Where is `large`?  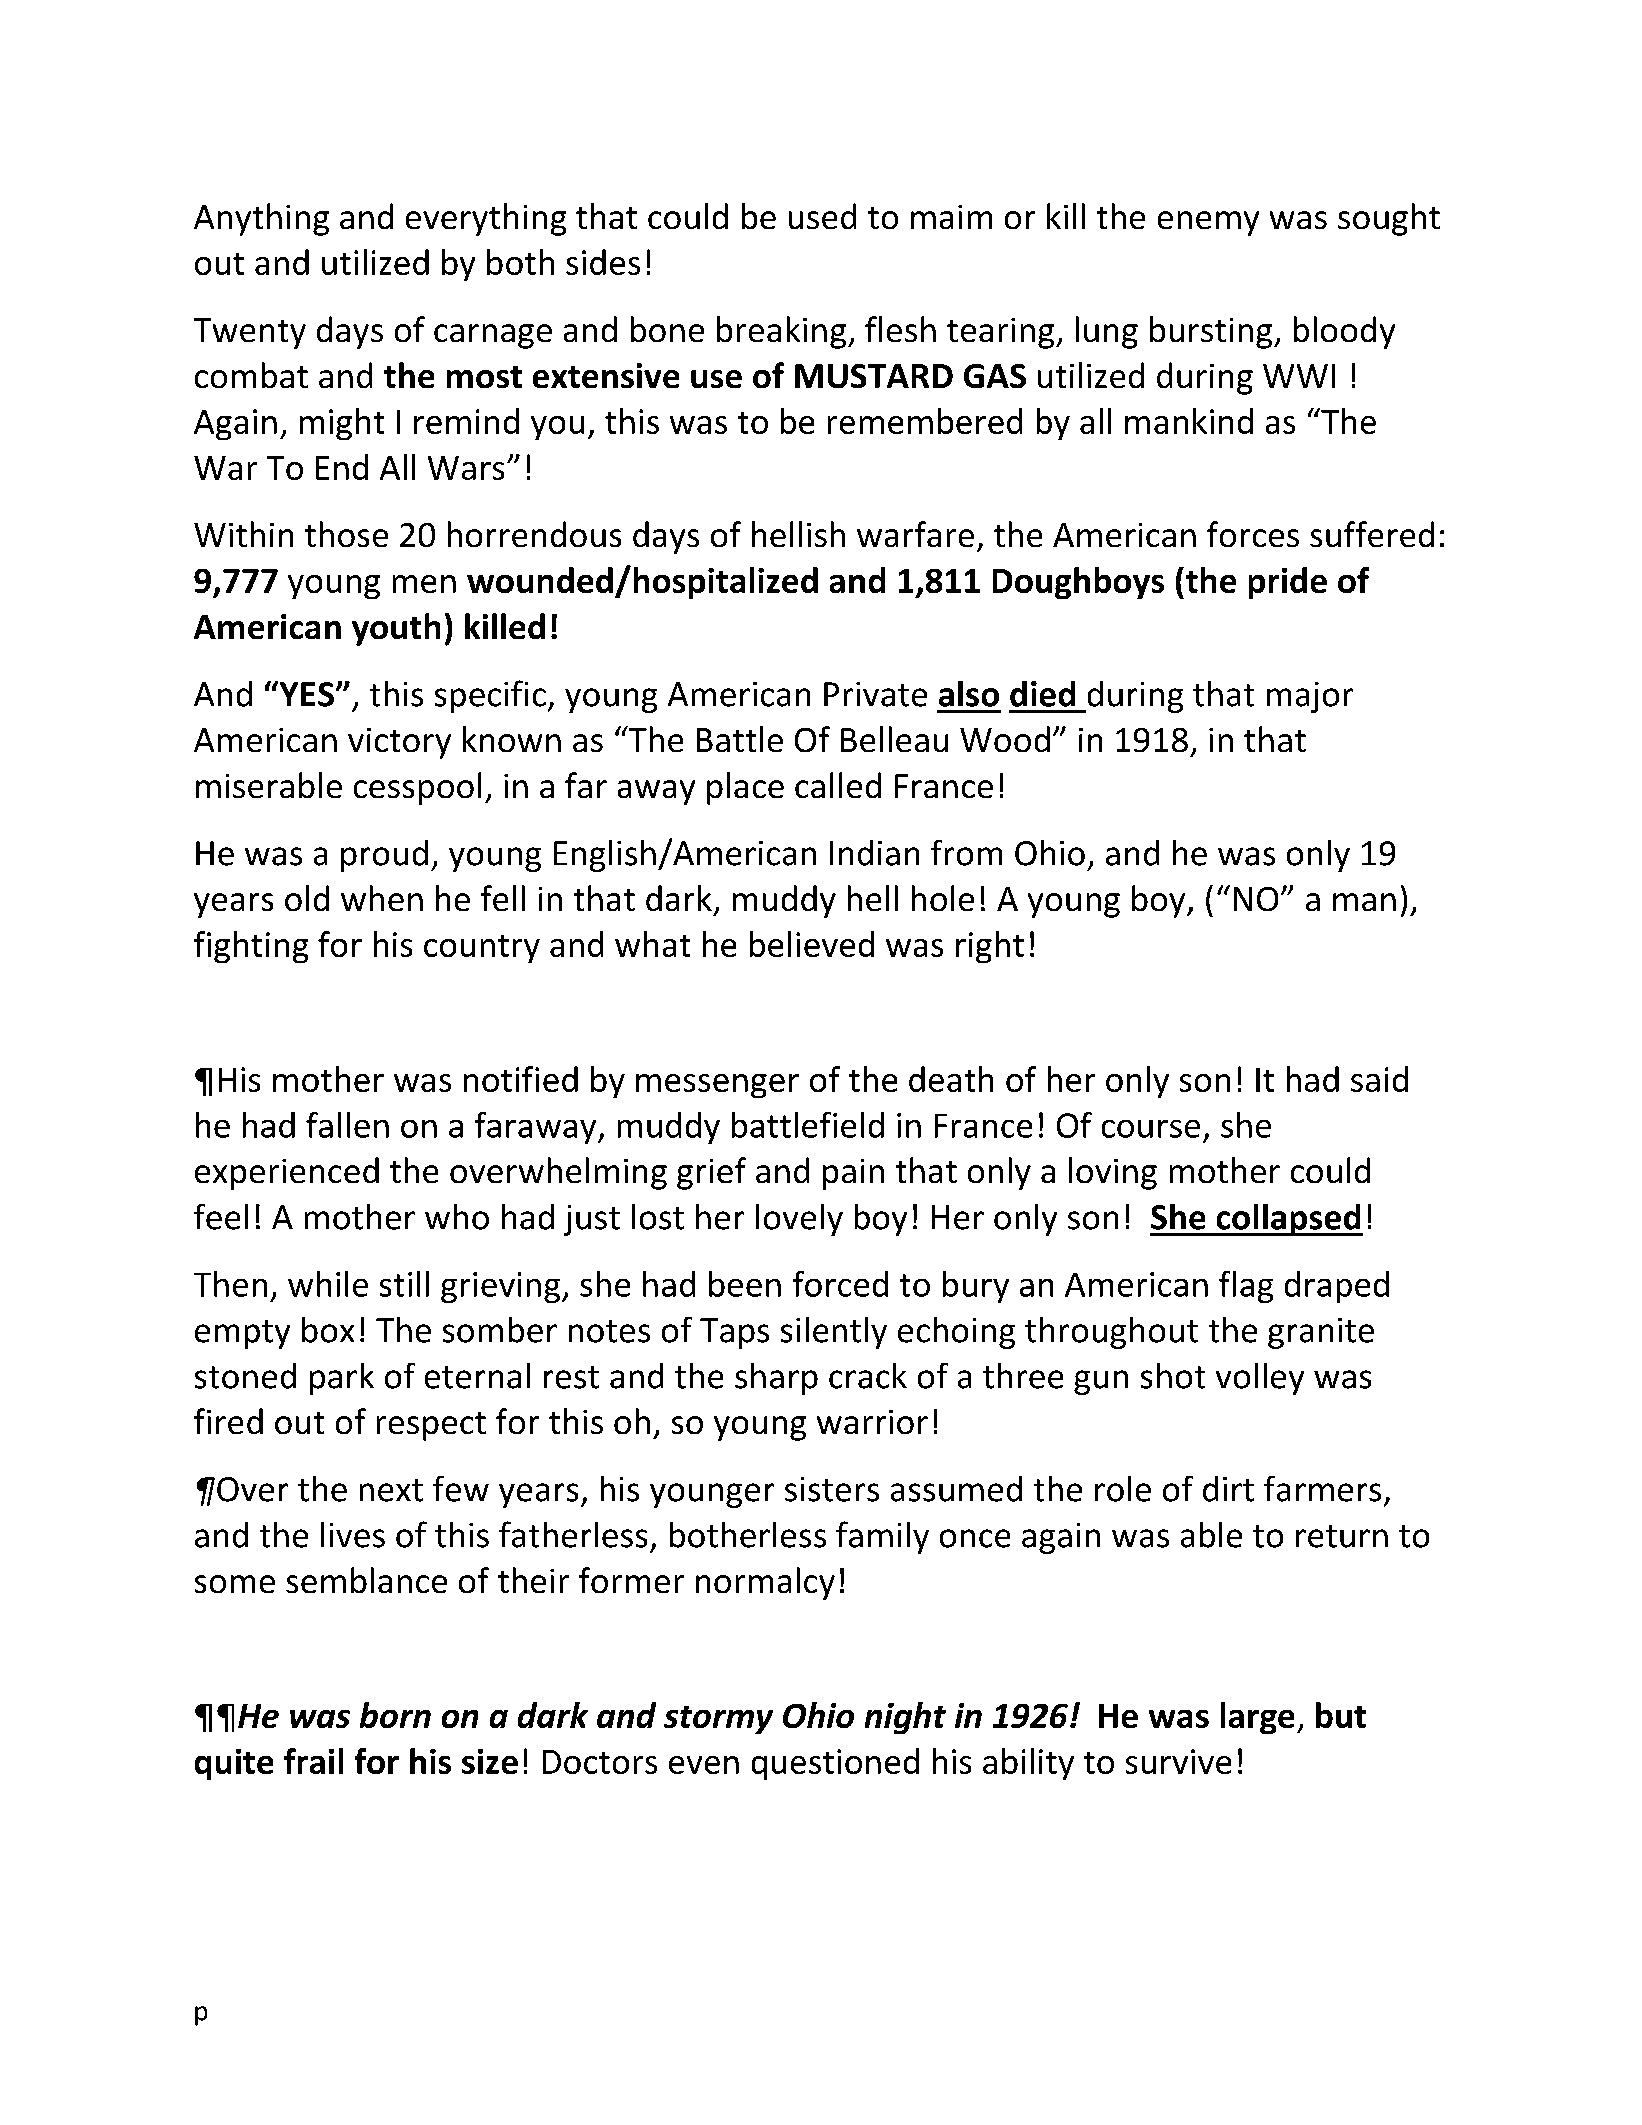 large is located at coordinates (1257, 1718).
